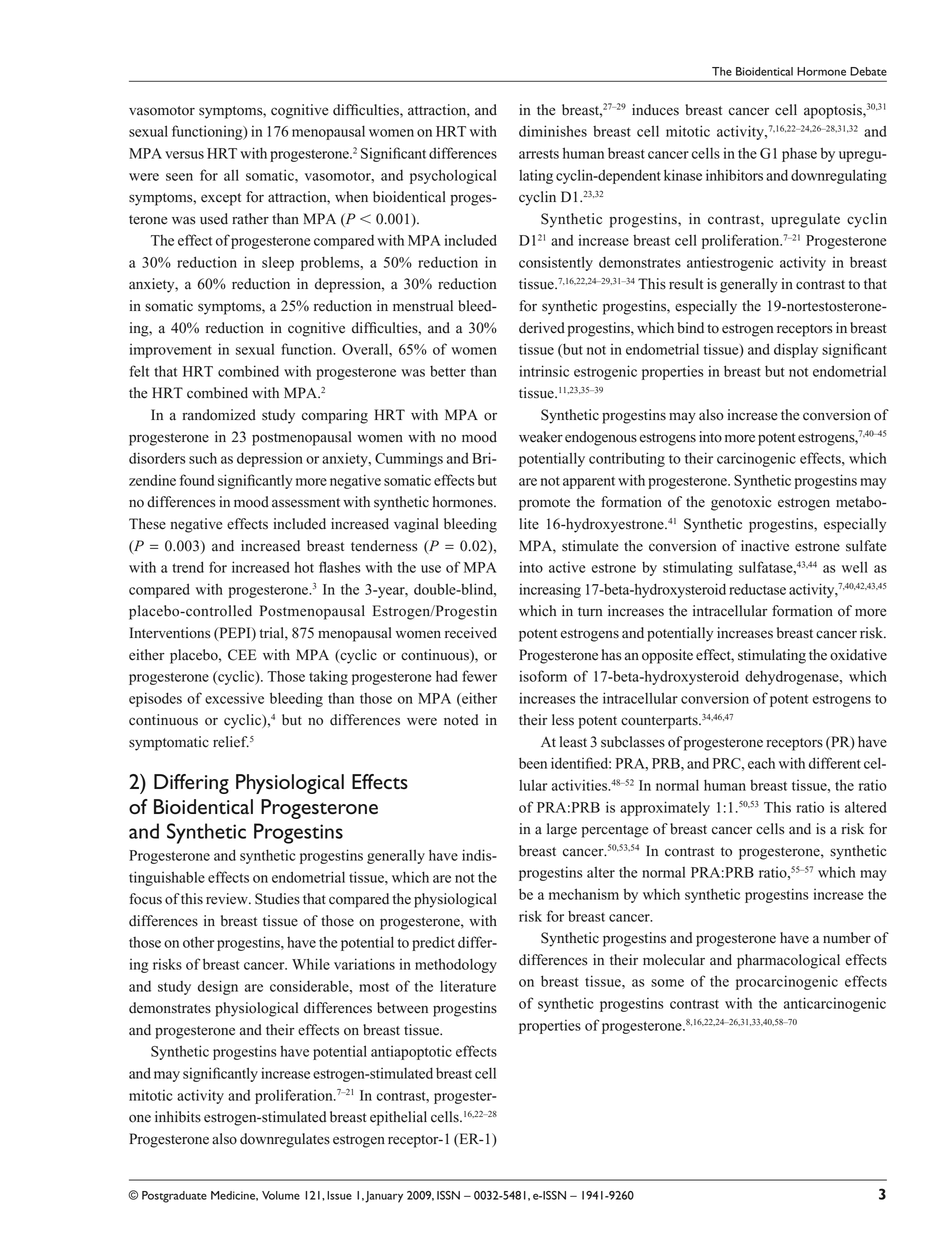  Describe the element at coordinates (757, 589) in the screenshot. I see `reductase` at that location.
